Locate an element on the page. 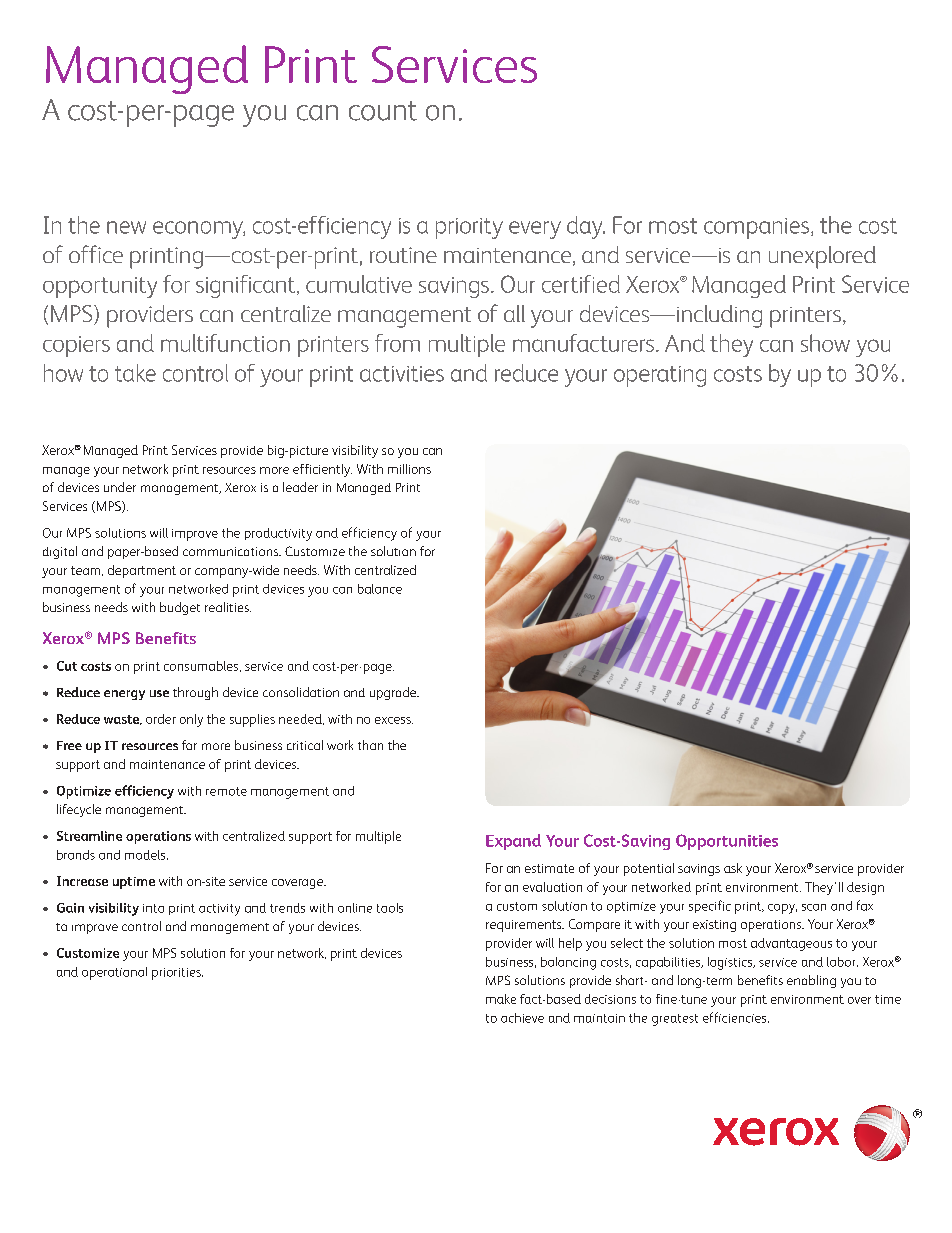  take is located at coordinates (135, 373).
